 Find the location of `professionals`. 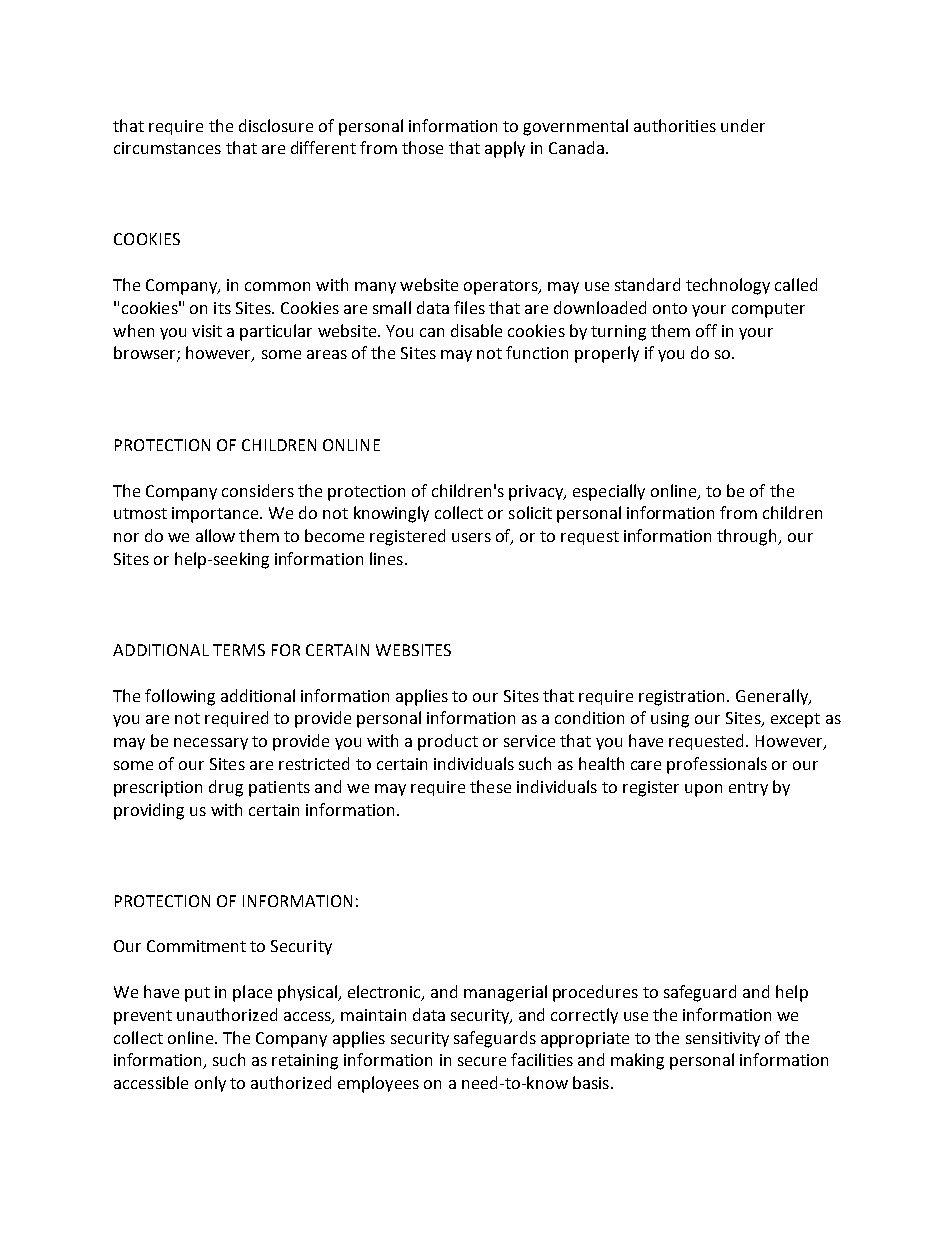

professionals is located at coordinates (717, 765).
